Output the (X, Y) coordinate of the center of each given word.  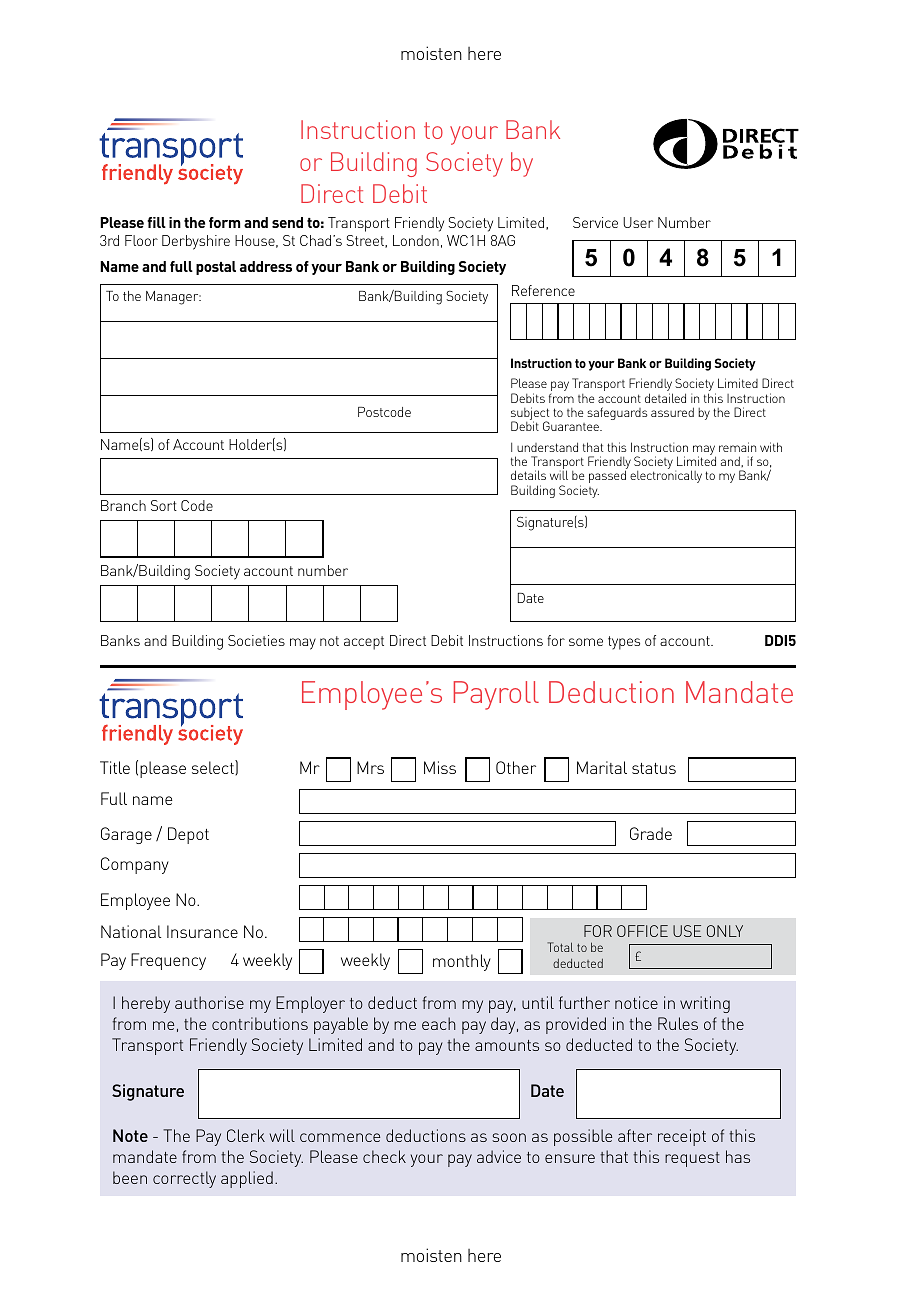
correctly (184, 1179)
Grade (651, 833)
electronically (666, 476)
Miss (440, 767)
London (416, 240)
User (638, 222)
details (528, 475)
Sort (164, 505)
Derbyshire (196, 242)
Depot (188, 835)
